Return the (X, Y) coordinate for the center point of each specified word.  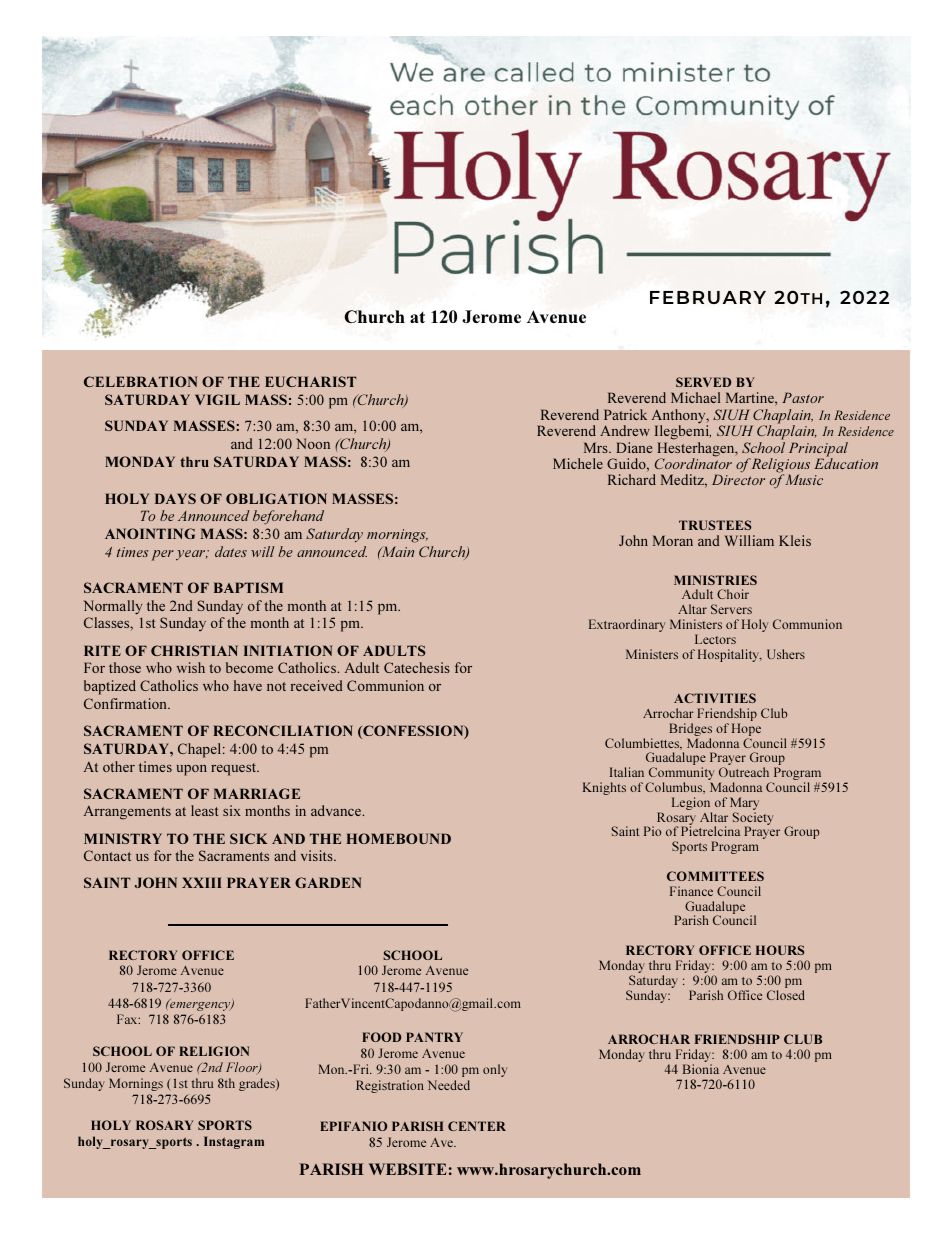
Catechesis (417, 667)
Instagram (234, 1142)
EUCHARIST (310, 381)
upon (192, 770)
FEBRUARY (708, 297)
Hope (746, 731)
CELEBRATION (141, 381)
